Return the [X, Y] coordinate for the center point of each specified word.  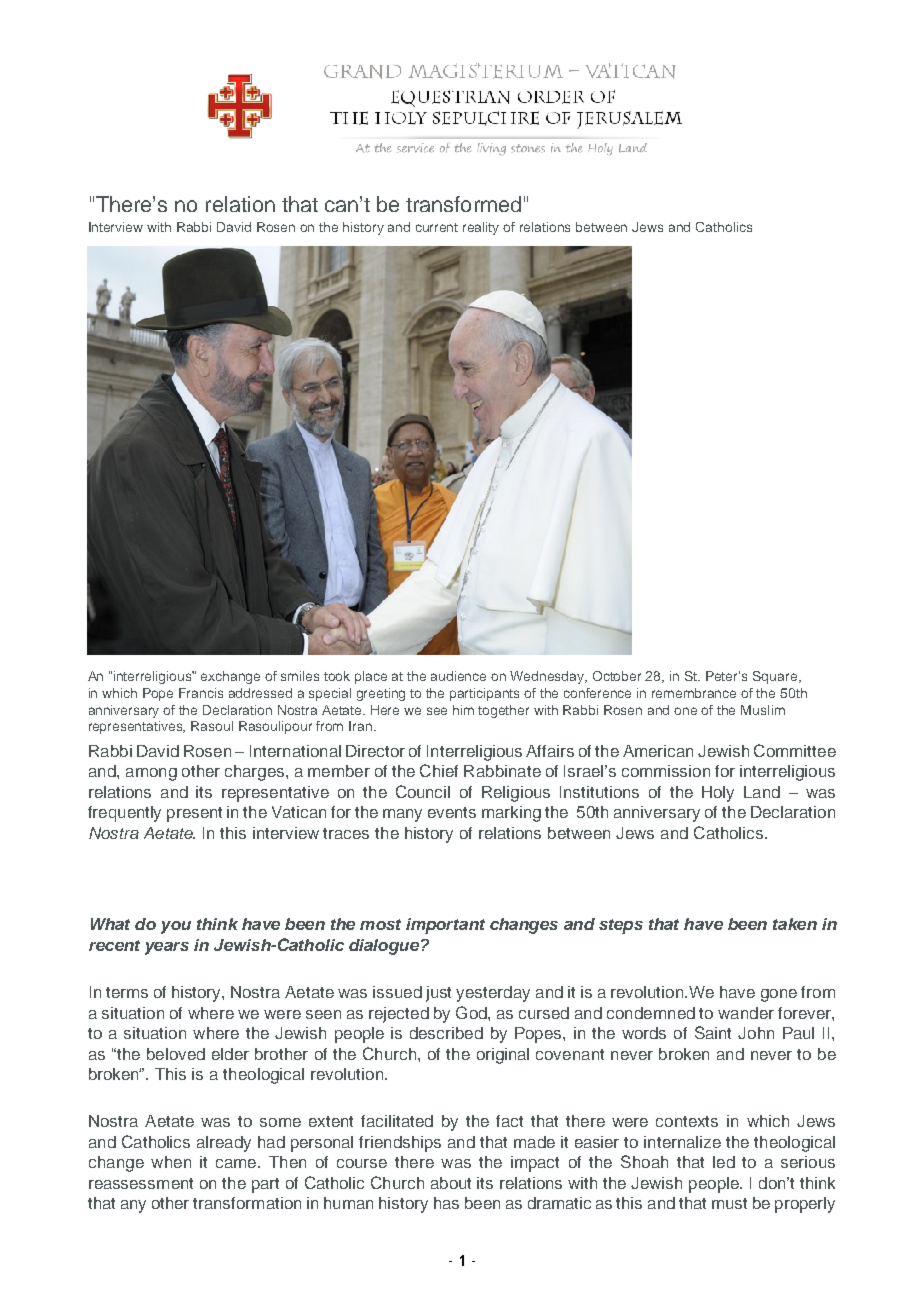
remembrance [694, 693]
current [437, 227]
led [724, 1162]
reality [481, 228]
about [451, 1183]
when [171, 1162]
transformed [463, 204]
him [463, 710]
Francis [201, 693]
